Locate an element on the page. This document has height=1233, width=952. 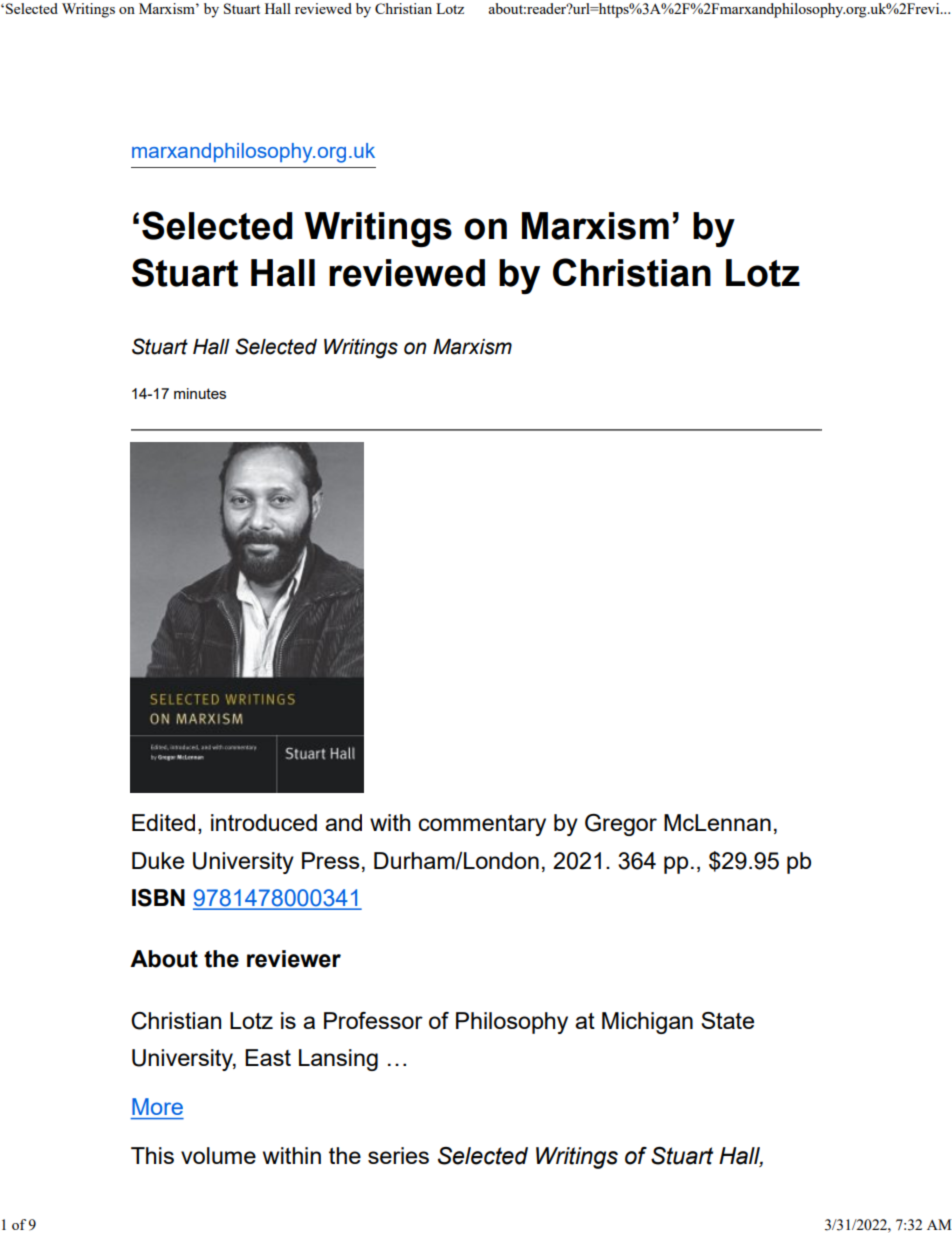
minutes is located at coordinates (200, 393).
